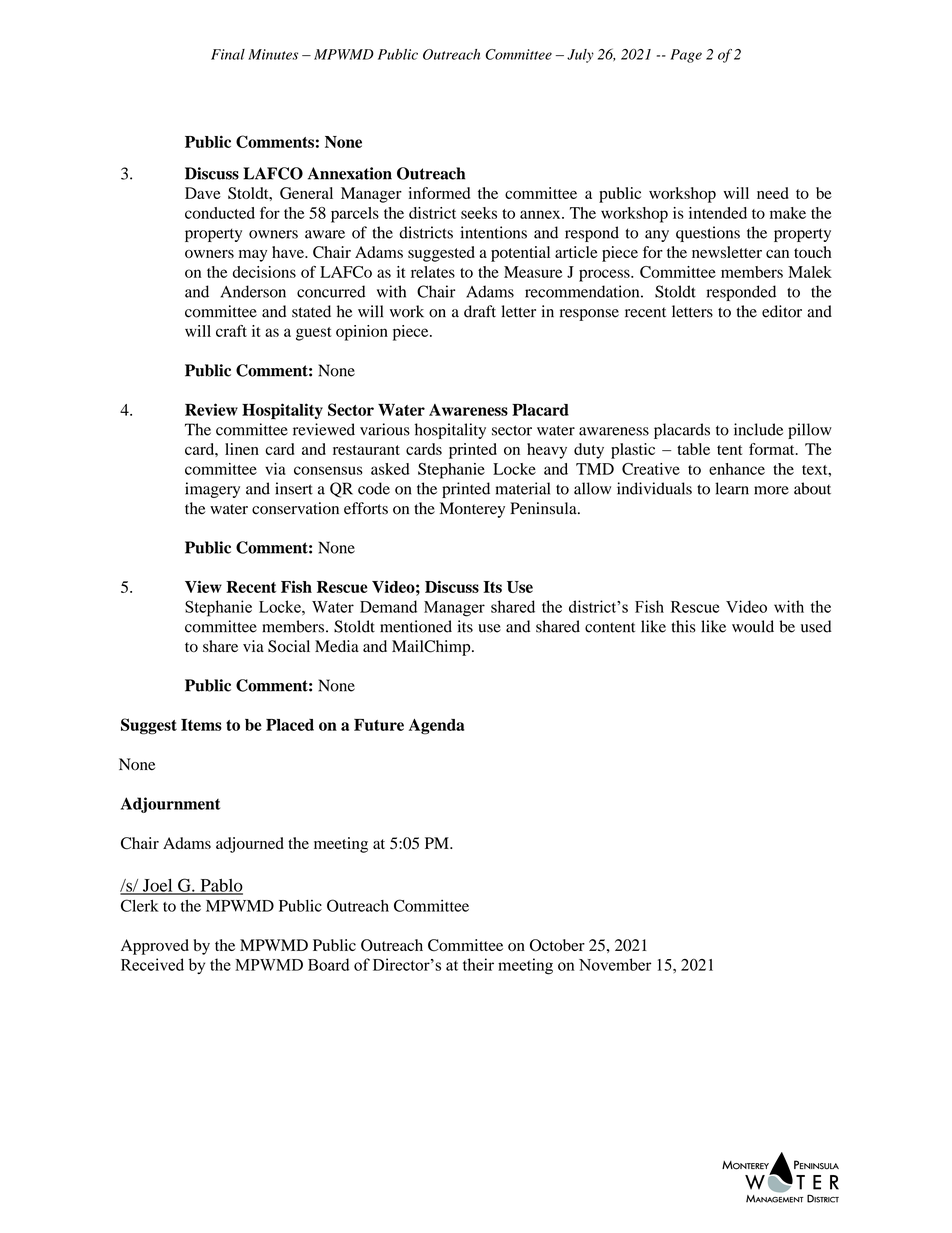 This screenshot has height=1233, width=952. I want to click on learn, so click(732, 488).
